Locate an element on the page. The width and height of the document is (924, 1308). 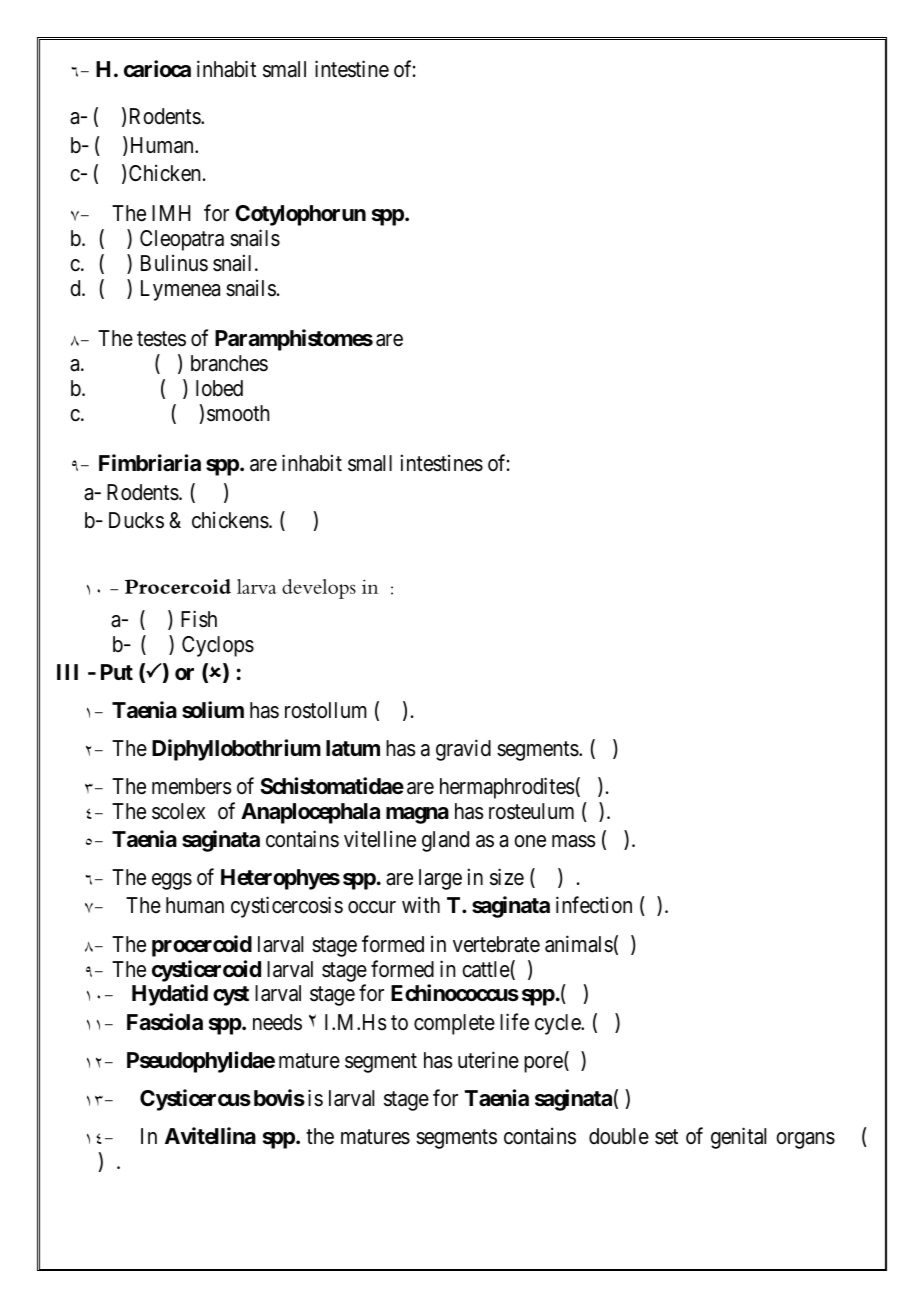
branches is located at coordinates (229, 363).
